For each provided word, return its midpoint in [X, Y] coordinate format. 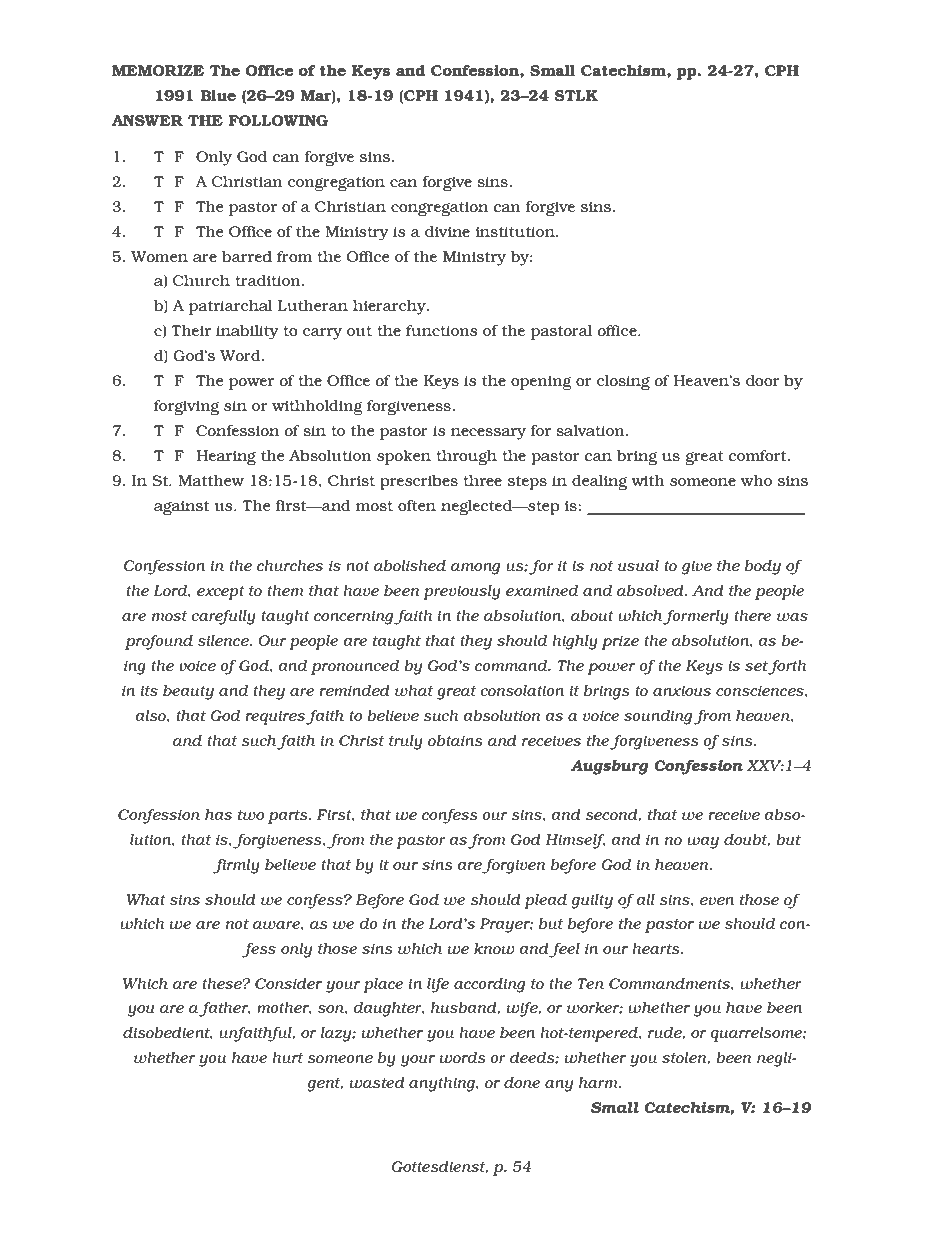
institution [516, 232]
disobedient [168, 1033]
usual [638, 565]
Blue [218, 95]
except [221, 593]
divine [447, 231]
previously [462, 592]
